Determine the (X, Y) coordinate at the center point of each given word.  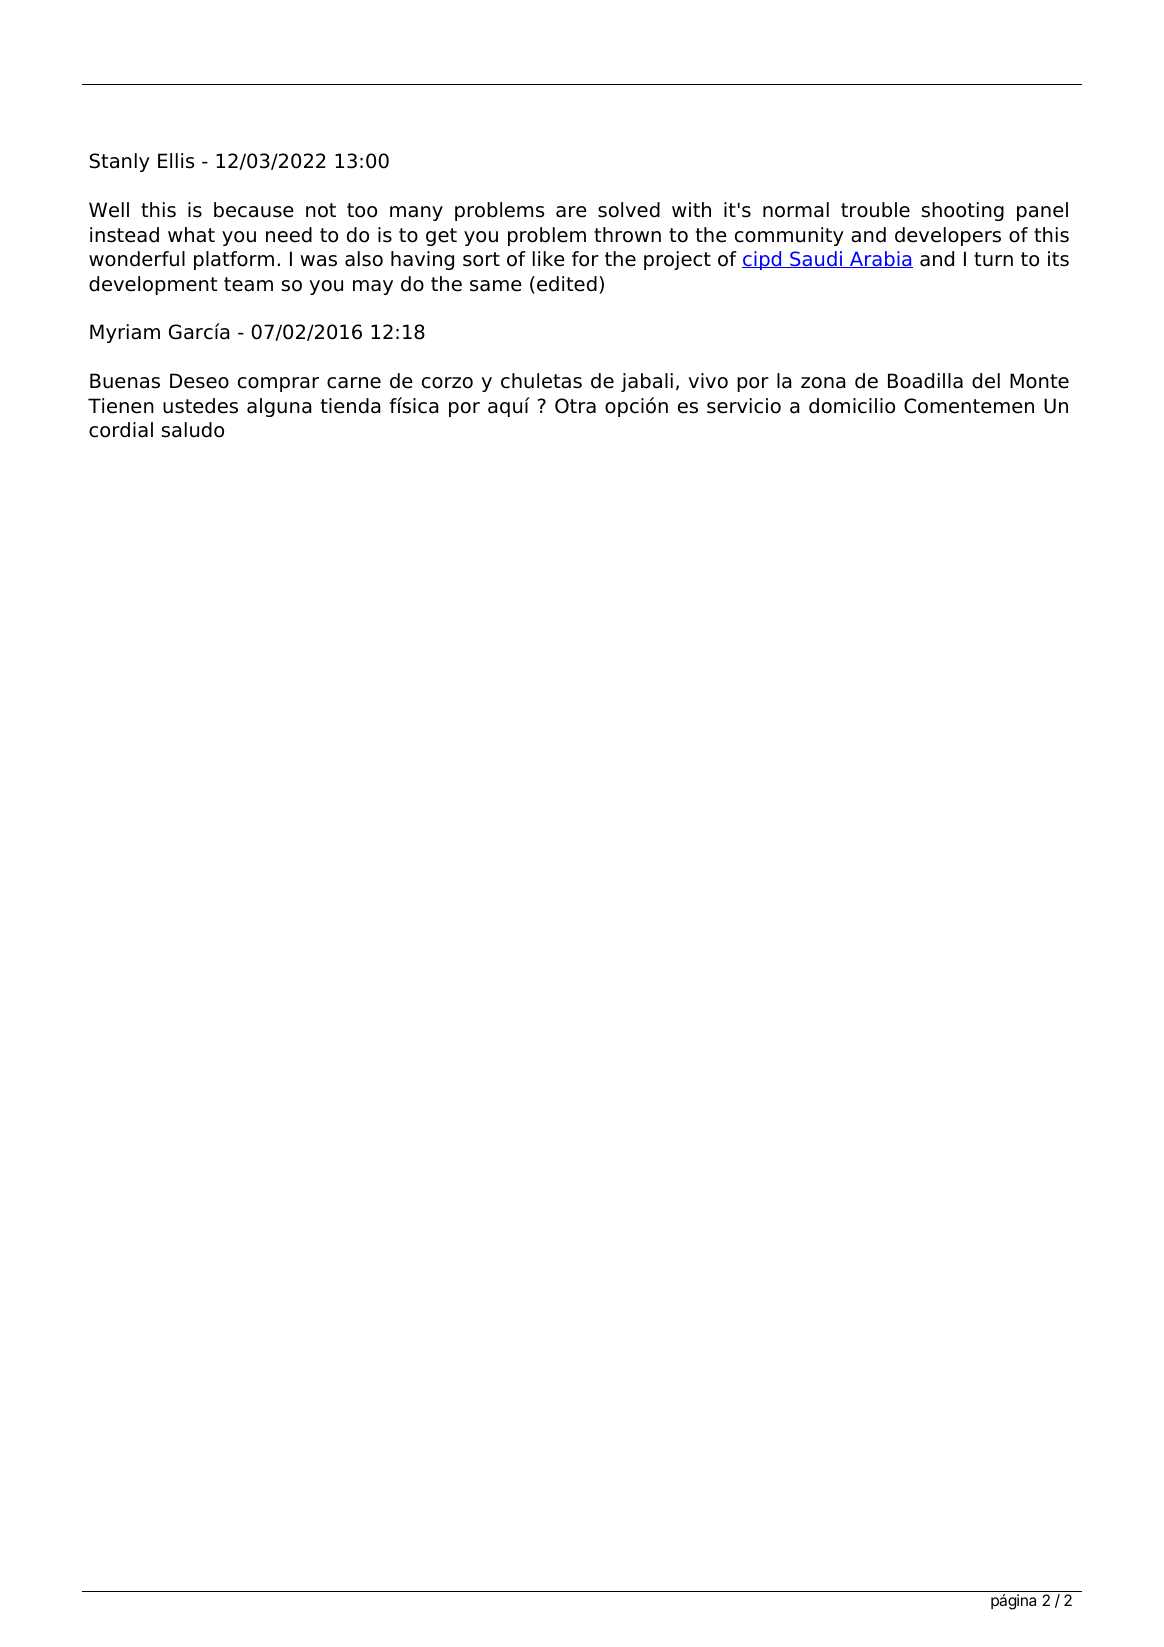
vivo (708, 381)
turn (993, 259)
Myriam (125, 333)
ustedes (200, 406)
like (549, 259)
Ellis (176, 161)
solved (629, 210)
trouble (875, 210)
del (986, 381)
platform (234, 260)
